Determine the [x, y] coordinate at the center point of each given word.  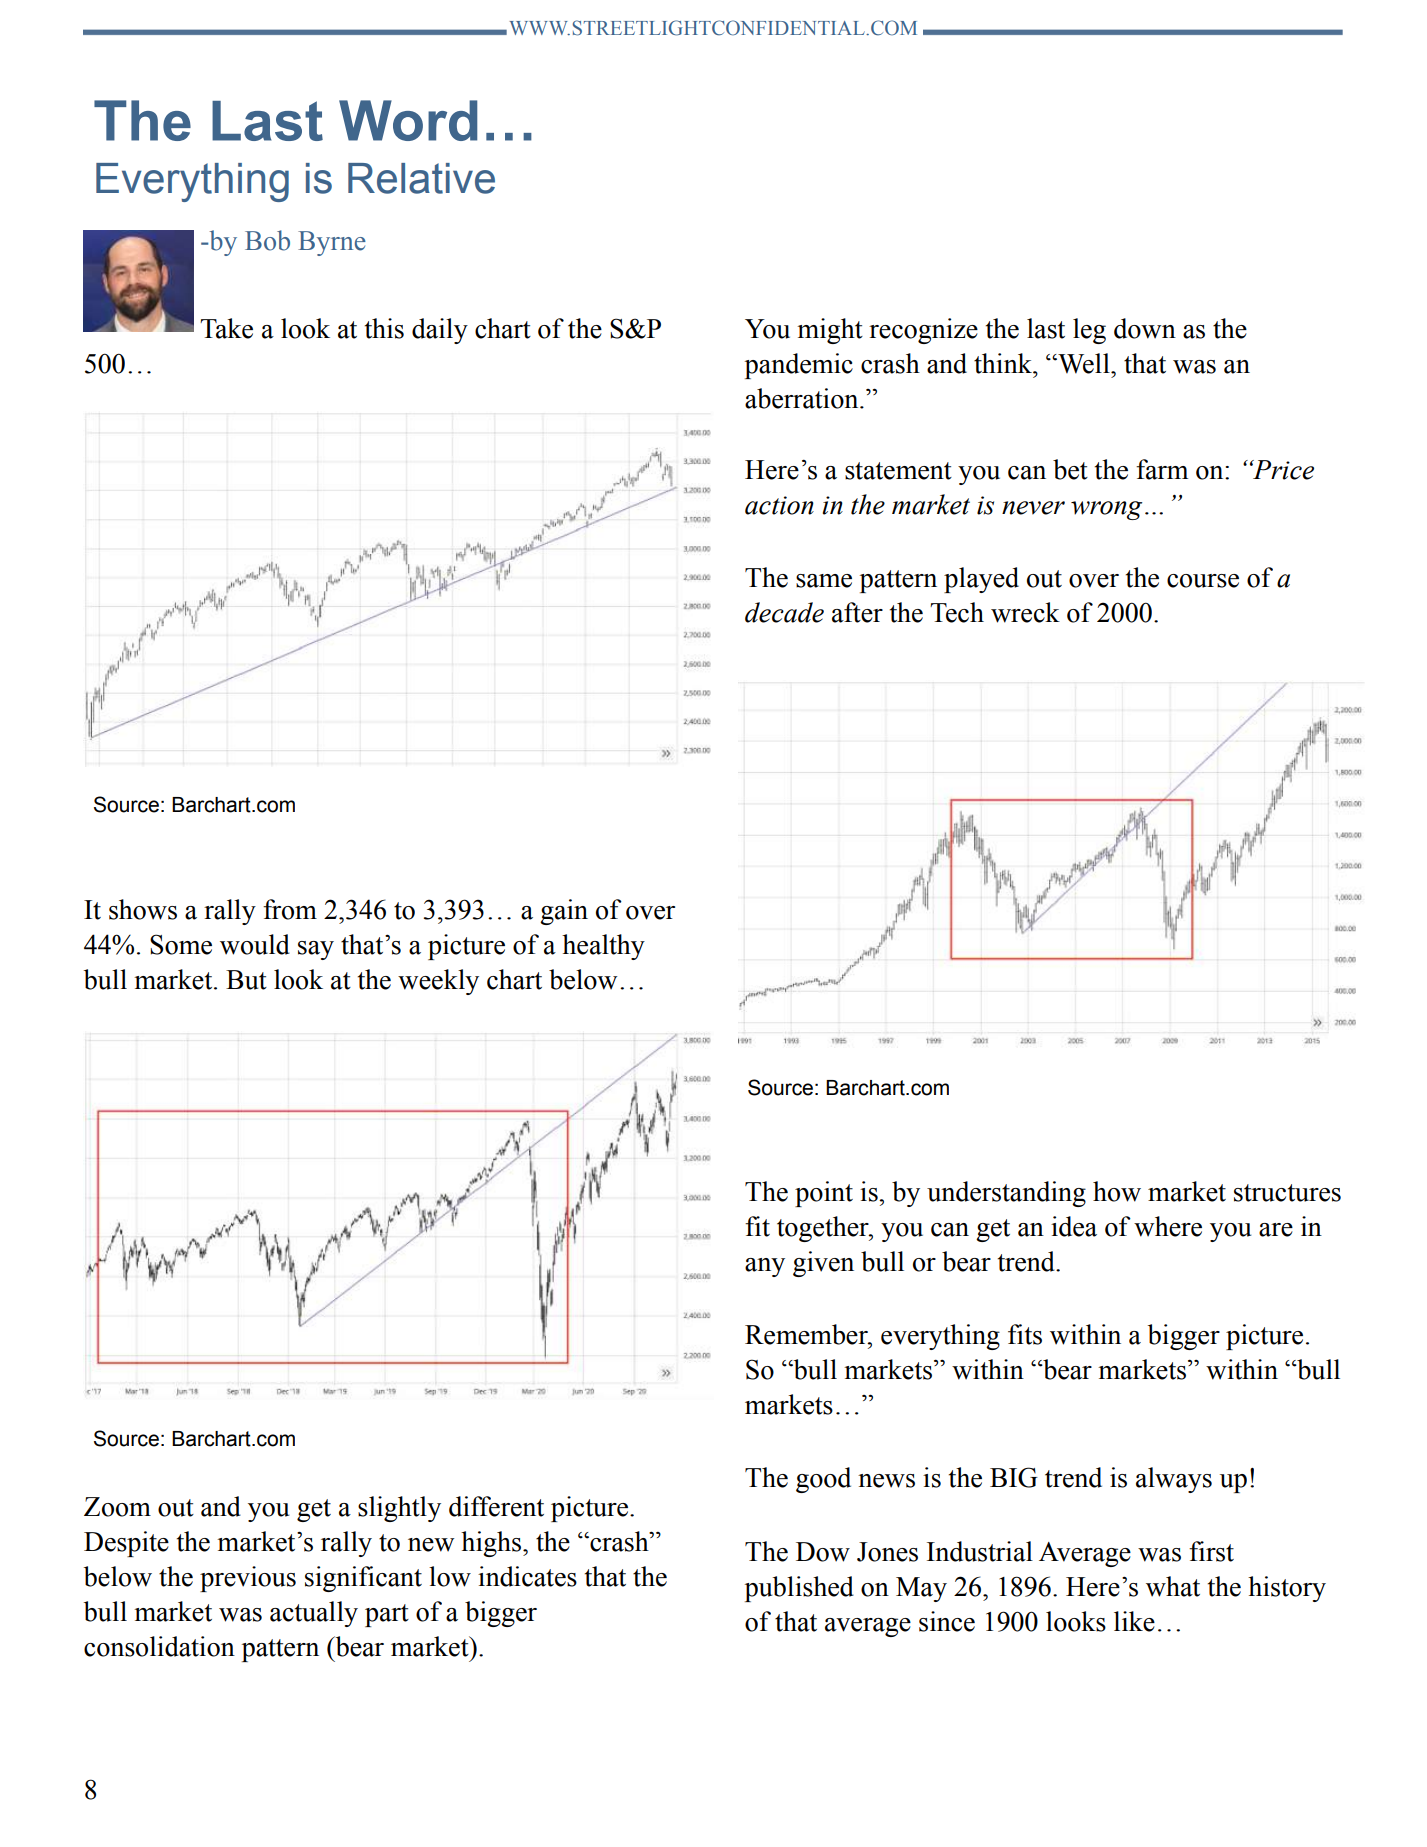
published [799, 1589]
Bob [267, 240]
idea [1074, 1226]
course [1203, 581]
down [1145, 328]
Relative [421, 178]
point [824, 1194]
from [290, 909]
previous [248, 1579]
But [246, 980]
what [1173, 1586]
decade [784, 612]
